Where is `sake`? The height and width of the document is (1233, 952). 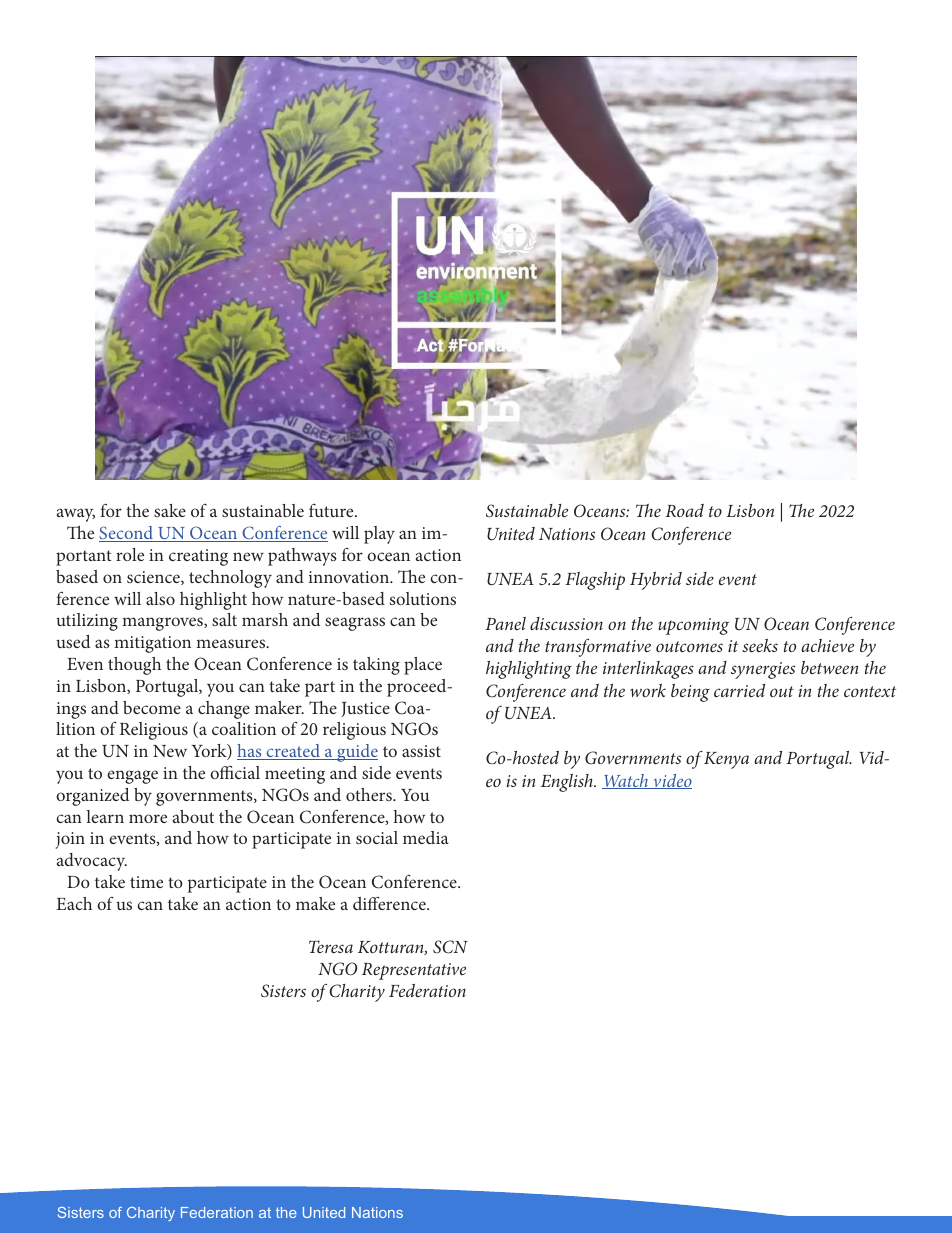 sake is located at coordinates (170, 510).
